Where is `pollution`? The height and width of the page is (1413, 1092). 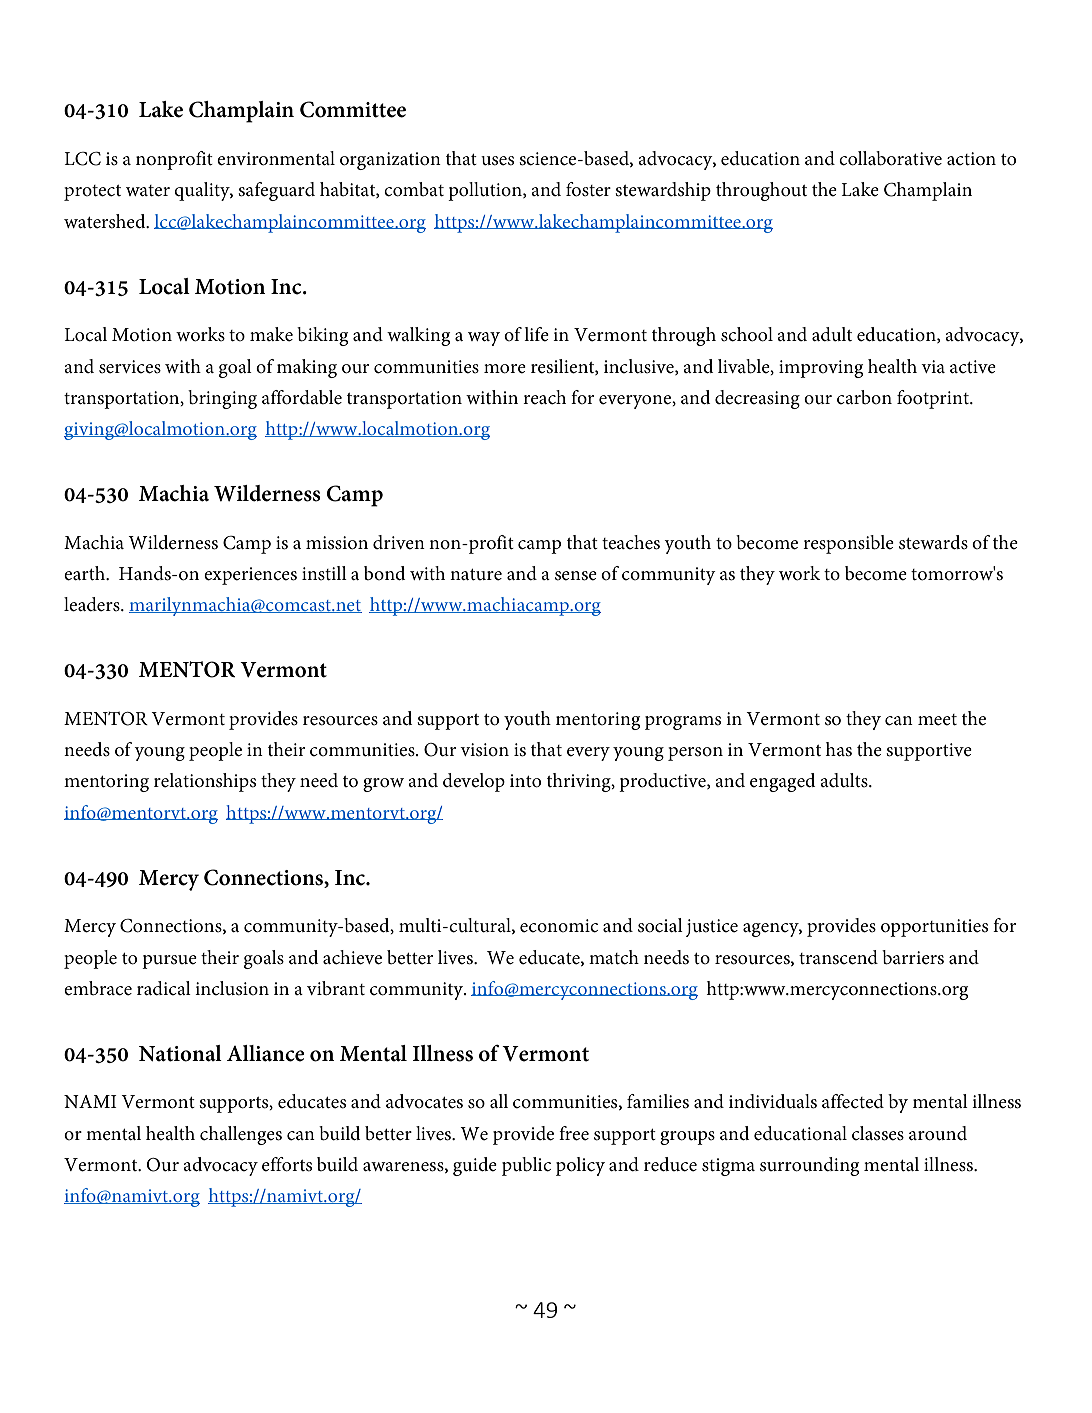 pollution is located at coordinates (486, 191).
